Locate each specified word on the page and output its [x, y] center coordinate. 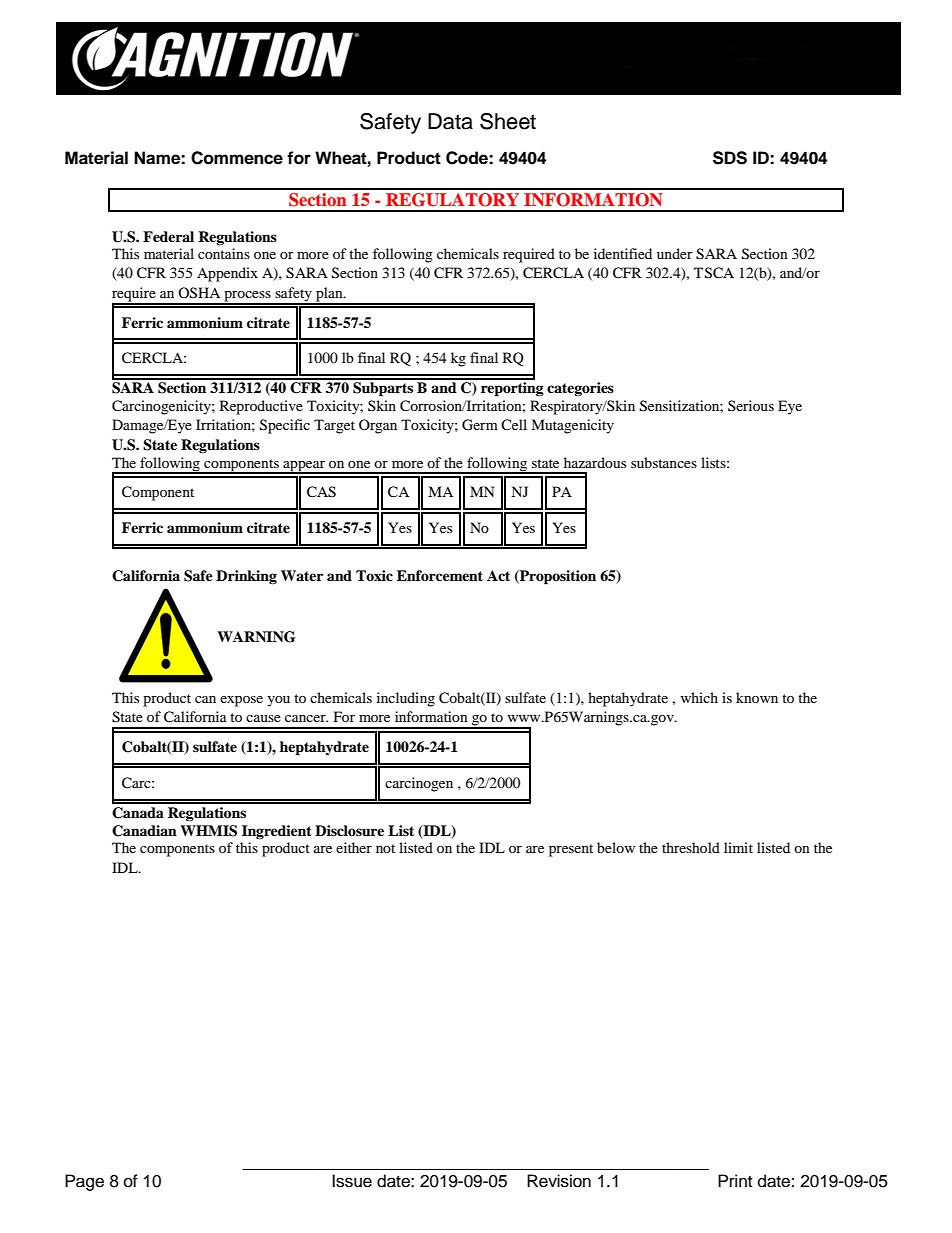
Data [450, 121]
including [406, 699]
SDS [730, 158]
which [699, 697]
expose [241, 701]
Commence [237, 158]
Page [84, 1182]
